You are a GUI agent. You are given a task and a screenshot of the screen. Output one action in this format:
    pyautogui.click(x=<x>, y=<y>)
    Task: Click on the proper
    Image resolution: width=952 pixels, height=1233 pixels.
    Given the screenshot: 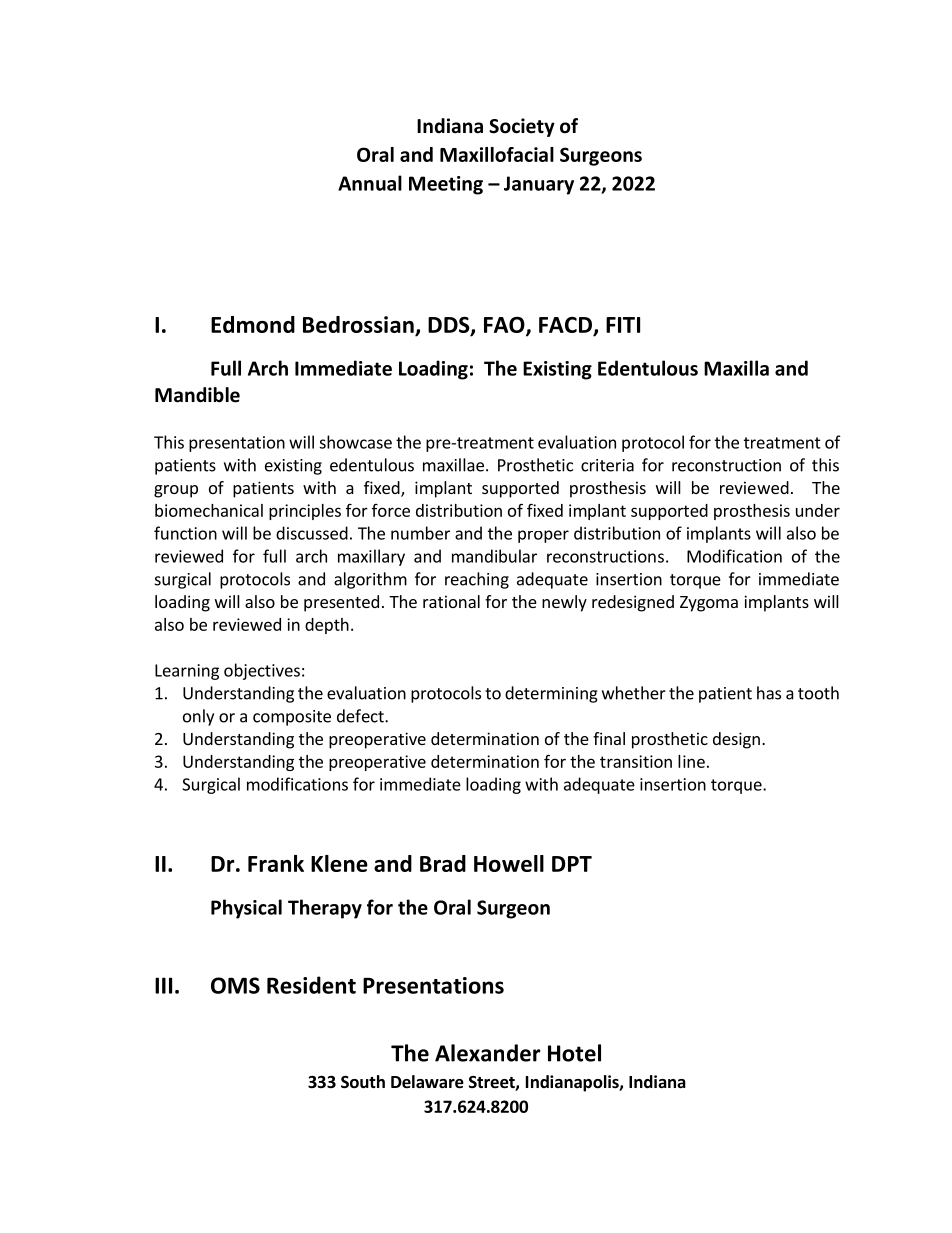 What is the action you would take?
    pyautogui.click(x=543, y=536)
